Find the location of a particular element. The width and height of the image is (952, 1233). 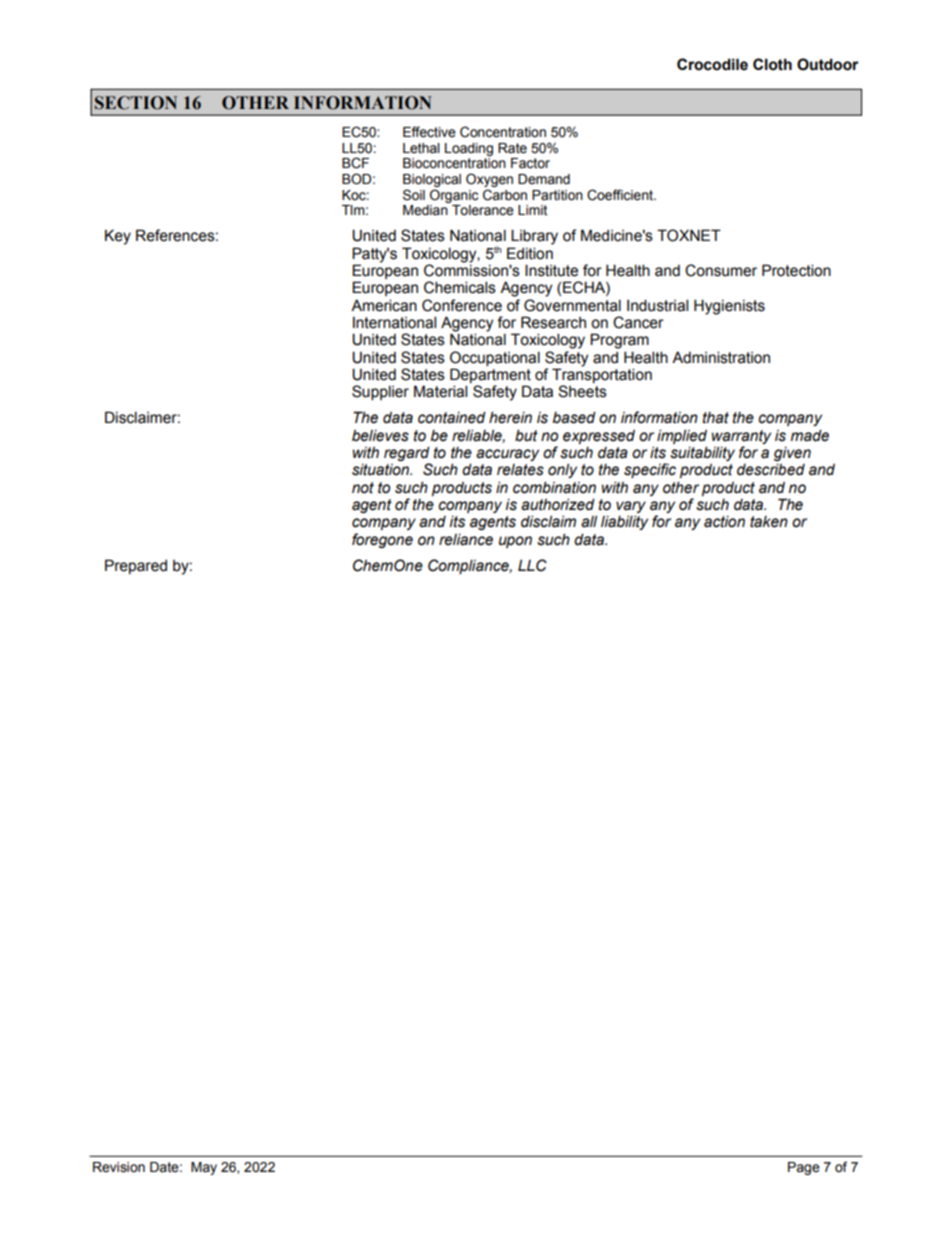

Prepared is located at coordinates (136, 566).
